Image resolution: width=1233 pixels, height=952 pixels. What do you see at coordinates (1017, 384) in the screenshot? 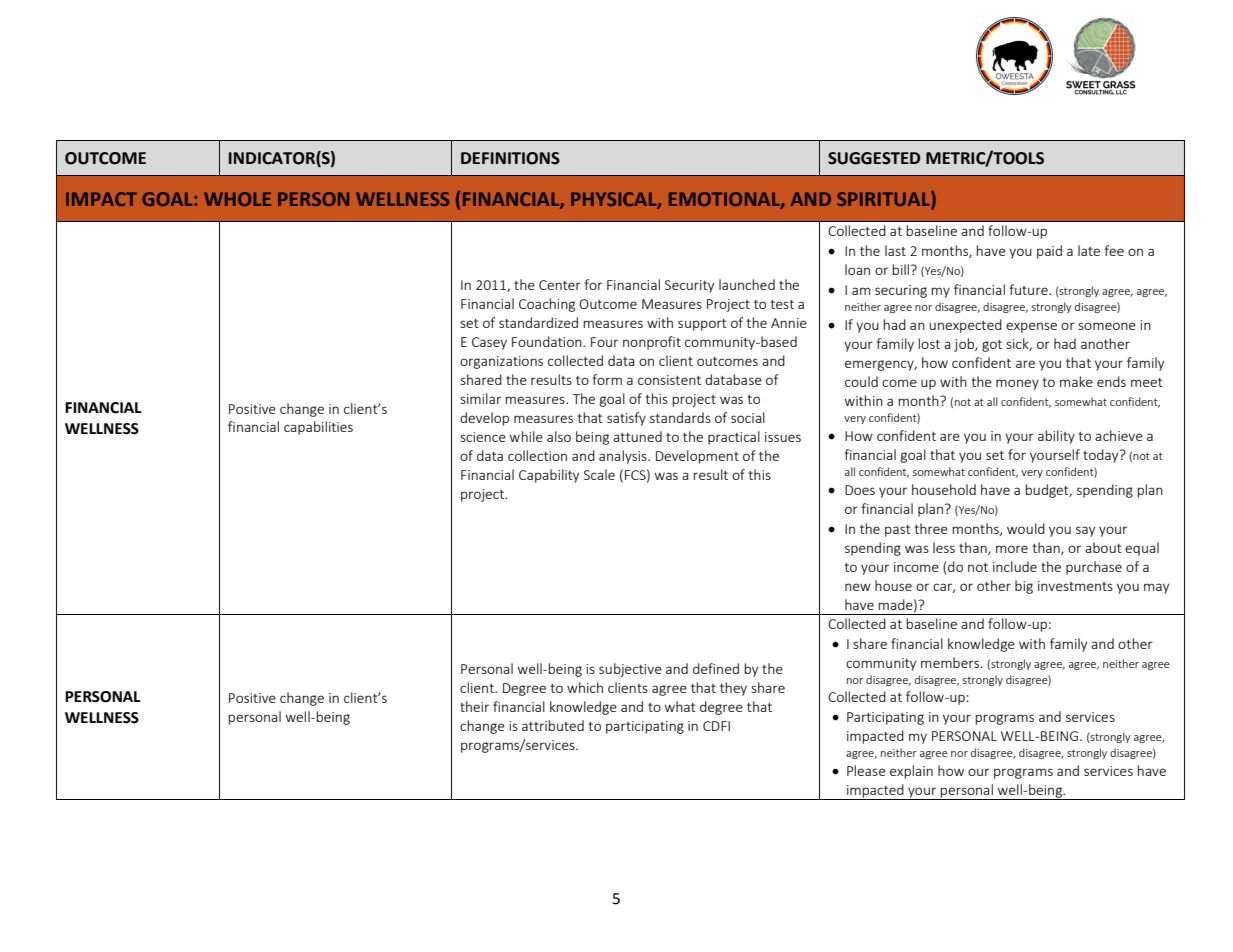
I see `money` at bounding box center [1017, 384].
